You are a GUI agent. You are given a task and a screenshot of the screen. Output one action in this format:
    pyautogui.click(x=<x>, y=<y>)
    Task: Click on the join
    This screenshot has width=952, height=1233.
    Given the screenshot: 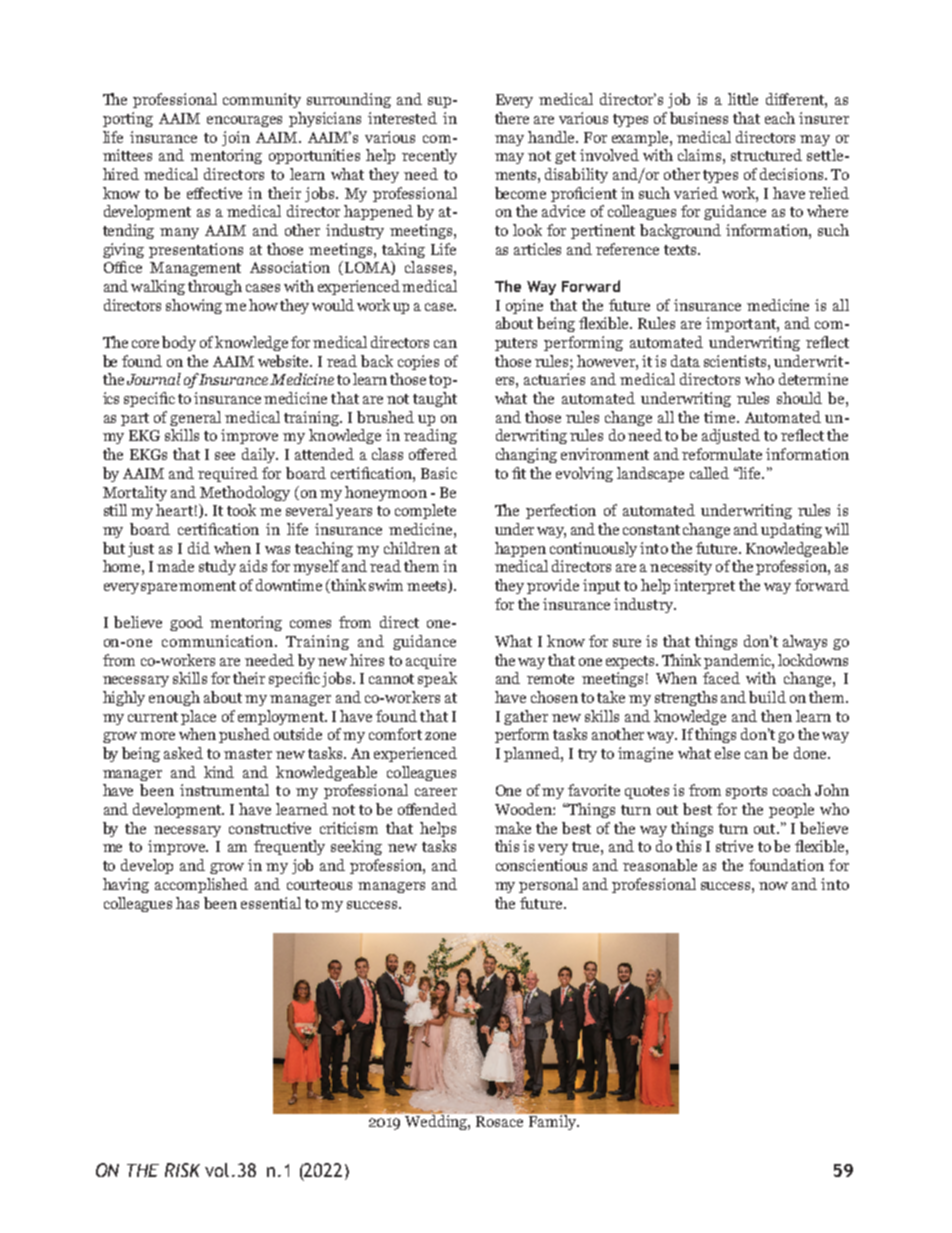 What is the action you would take?
    pyautogui.click(x=236, y=138)
